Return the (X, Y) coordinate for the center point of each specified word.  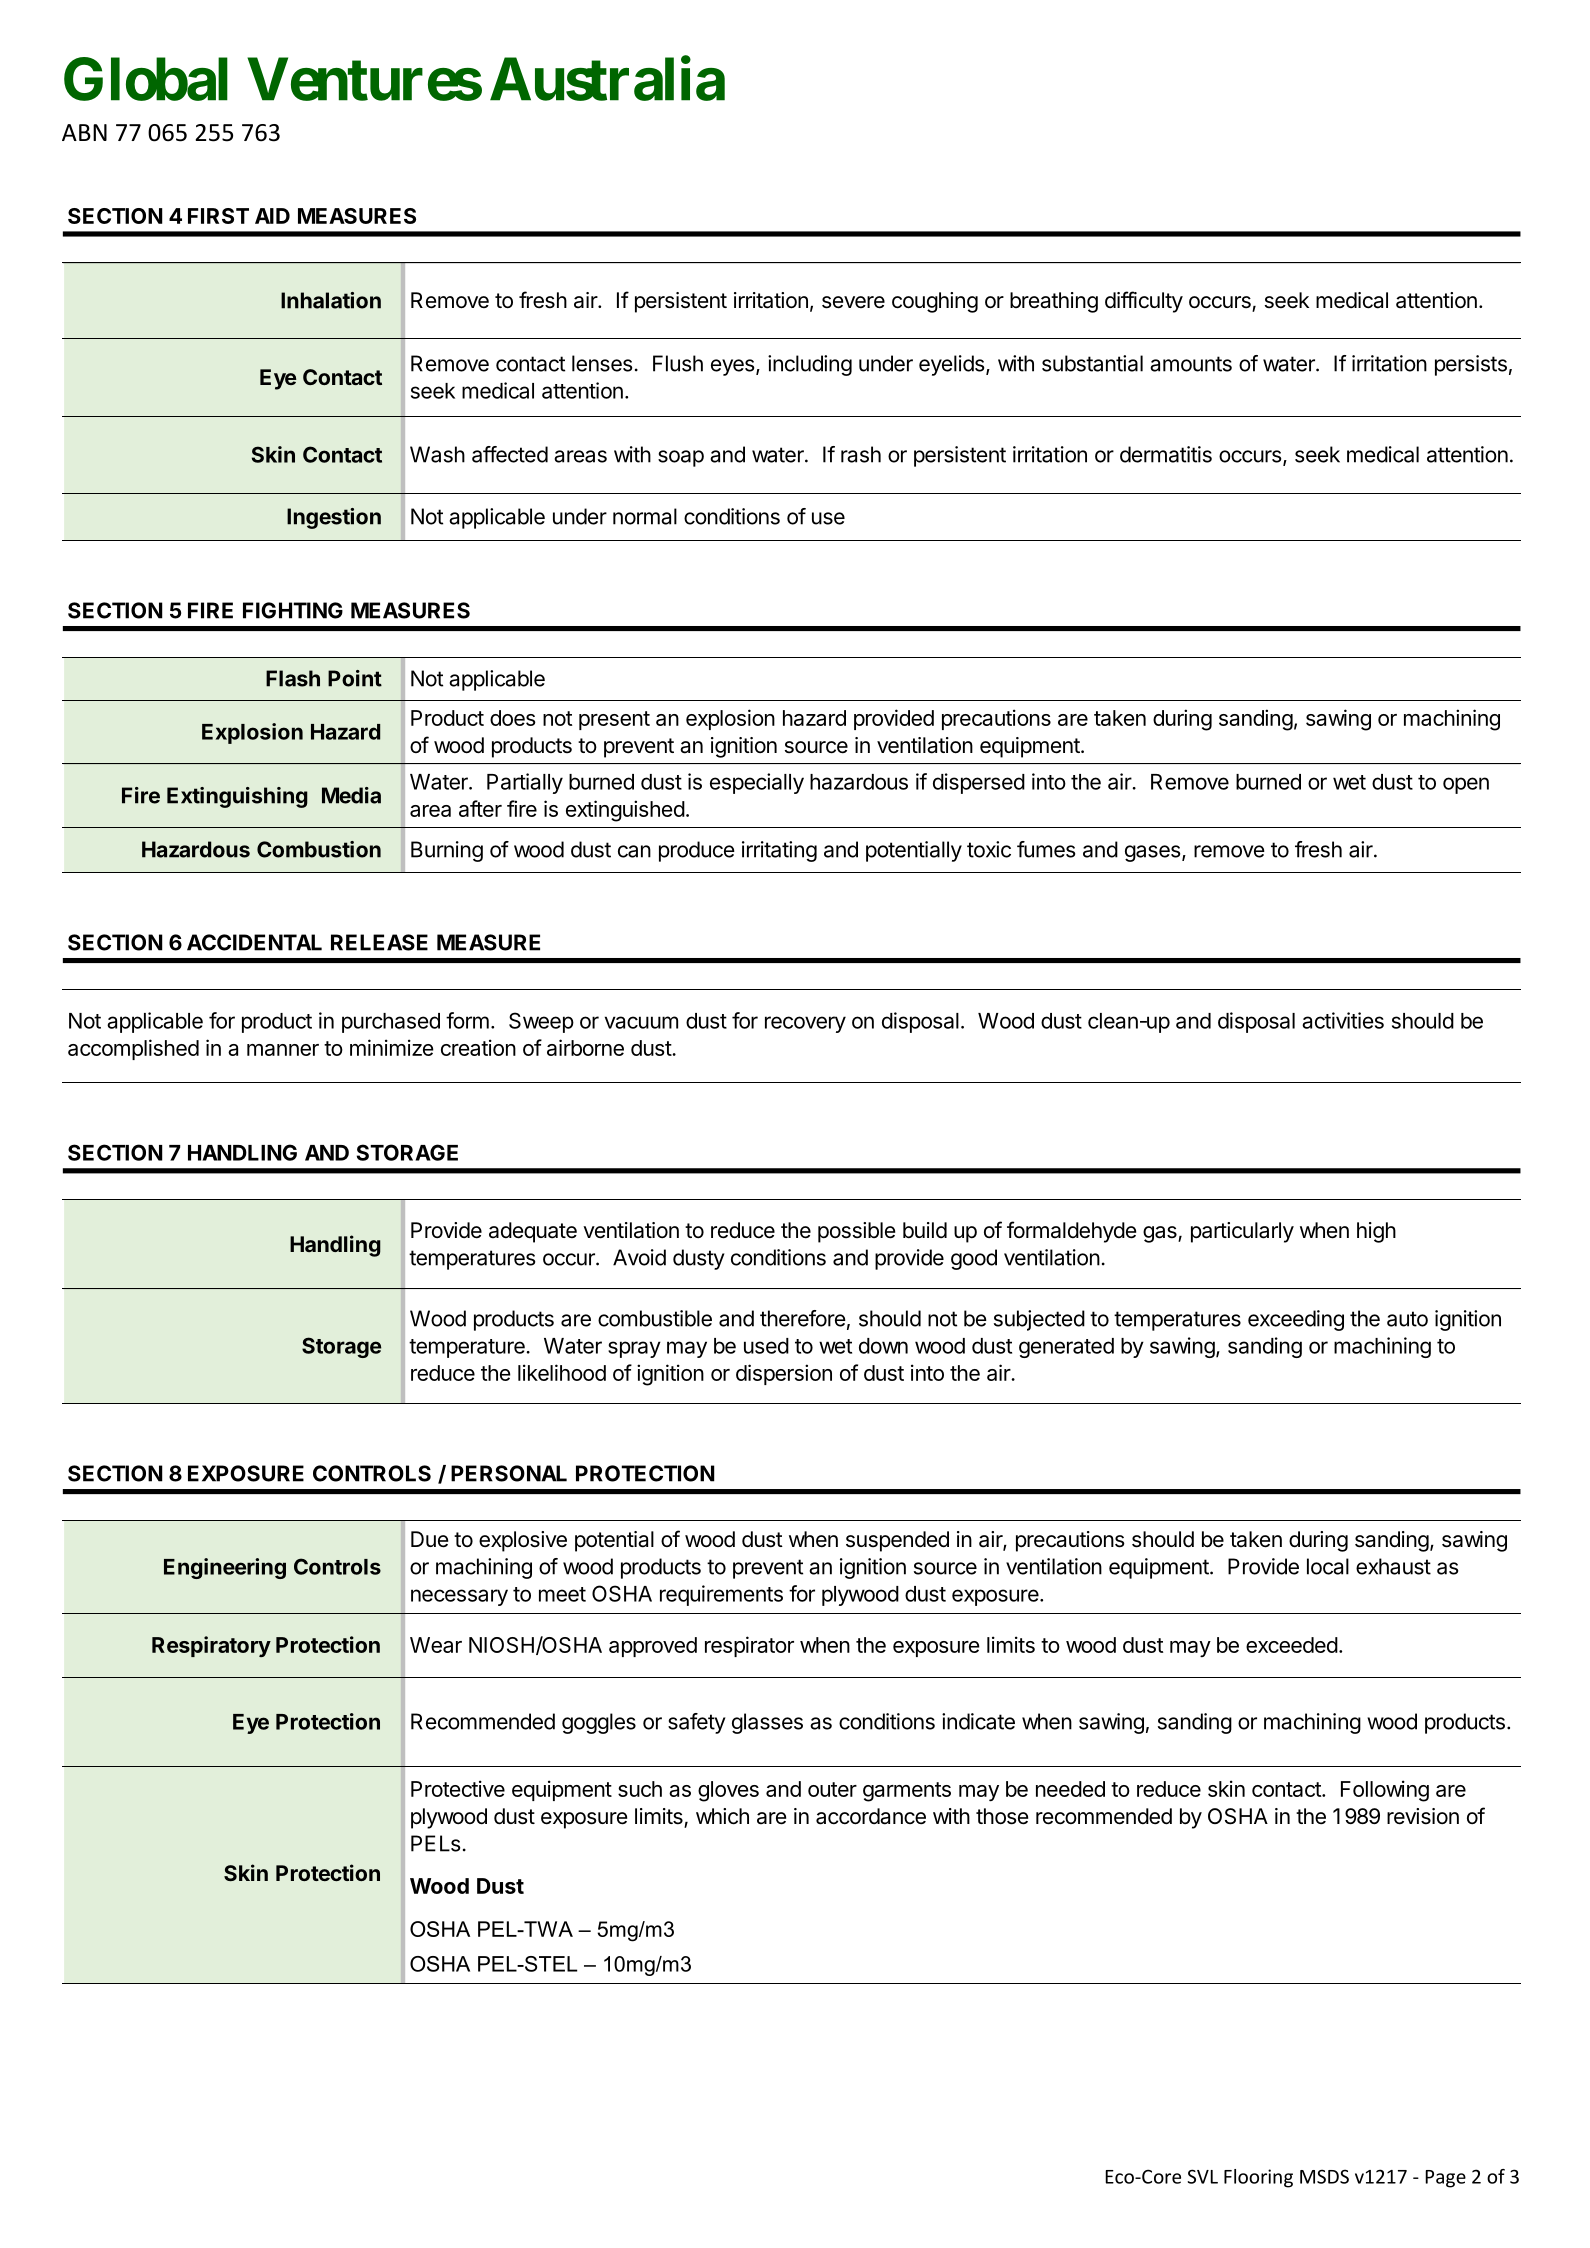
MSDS (1324, 2176)
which (722, 1816)
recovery (805, 1024)
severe (853, 302)
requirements (721, 1595)
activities (1343, 1020)
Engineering (225, 1568)
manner (283, 1050)
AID (272, 216)
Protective (458, 1788)
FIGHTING (293, 610)
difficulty (1144, 302)
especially (757, 783)
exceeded (1292, 1645)
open (1466, 785)
